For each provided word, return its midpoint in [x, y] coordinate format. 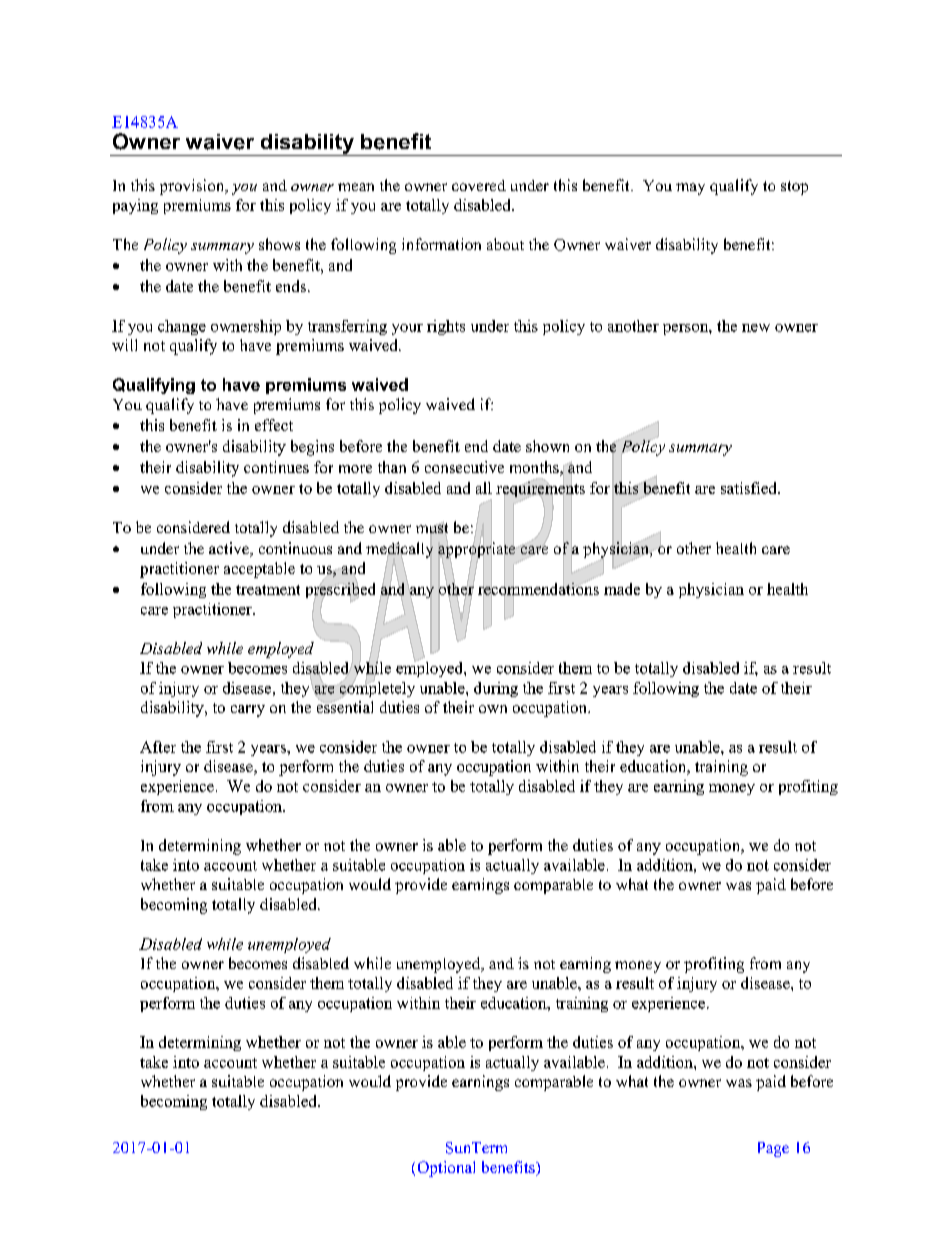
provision [193, 187]
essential [345, 706]
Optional [446, 1169]
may [690, 189]
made [622, 589]
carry [248, 711]
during [496, 689]
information [441, 244]
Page [773, 1149]
